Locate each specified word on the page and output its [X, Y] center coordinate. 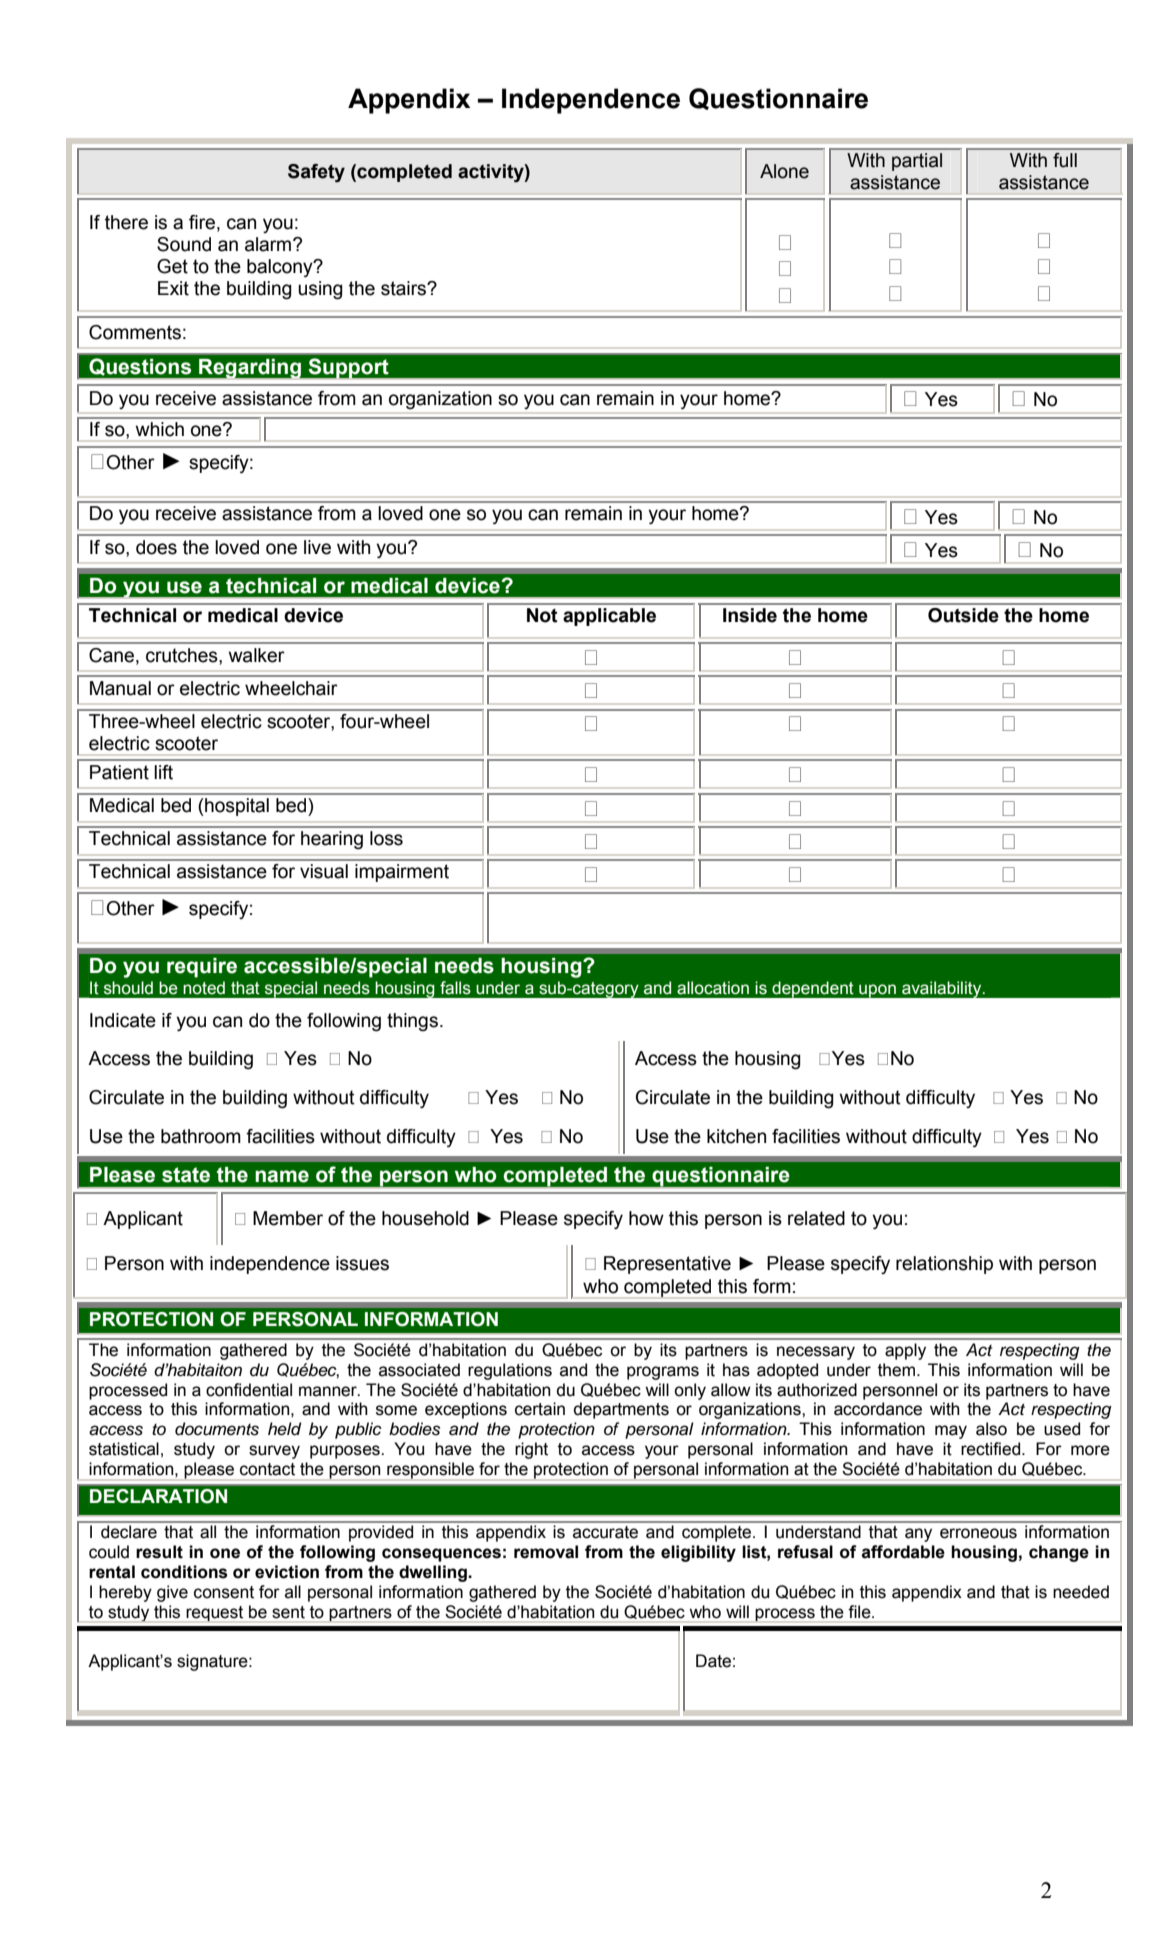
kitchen [736, 1136]
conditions [184, 1572]
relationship [944, 1265]
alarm [269, 244]
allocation [713, 988]
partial [917, 162]
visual [324, 871]
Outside [963, 615]
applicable [609, 617]
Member [288, 1218]
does [156, 547]
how [646, 1218]
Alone [784, 171]
